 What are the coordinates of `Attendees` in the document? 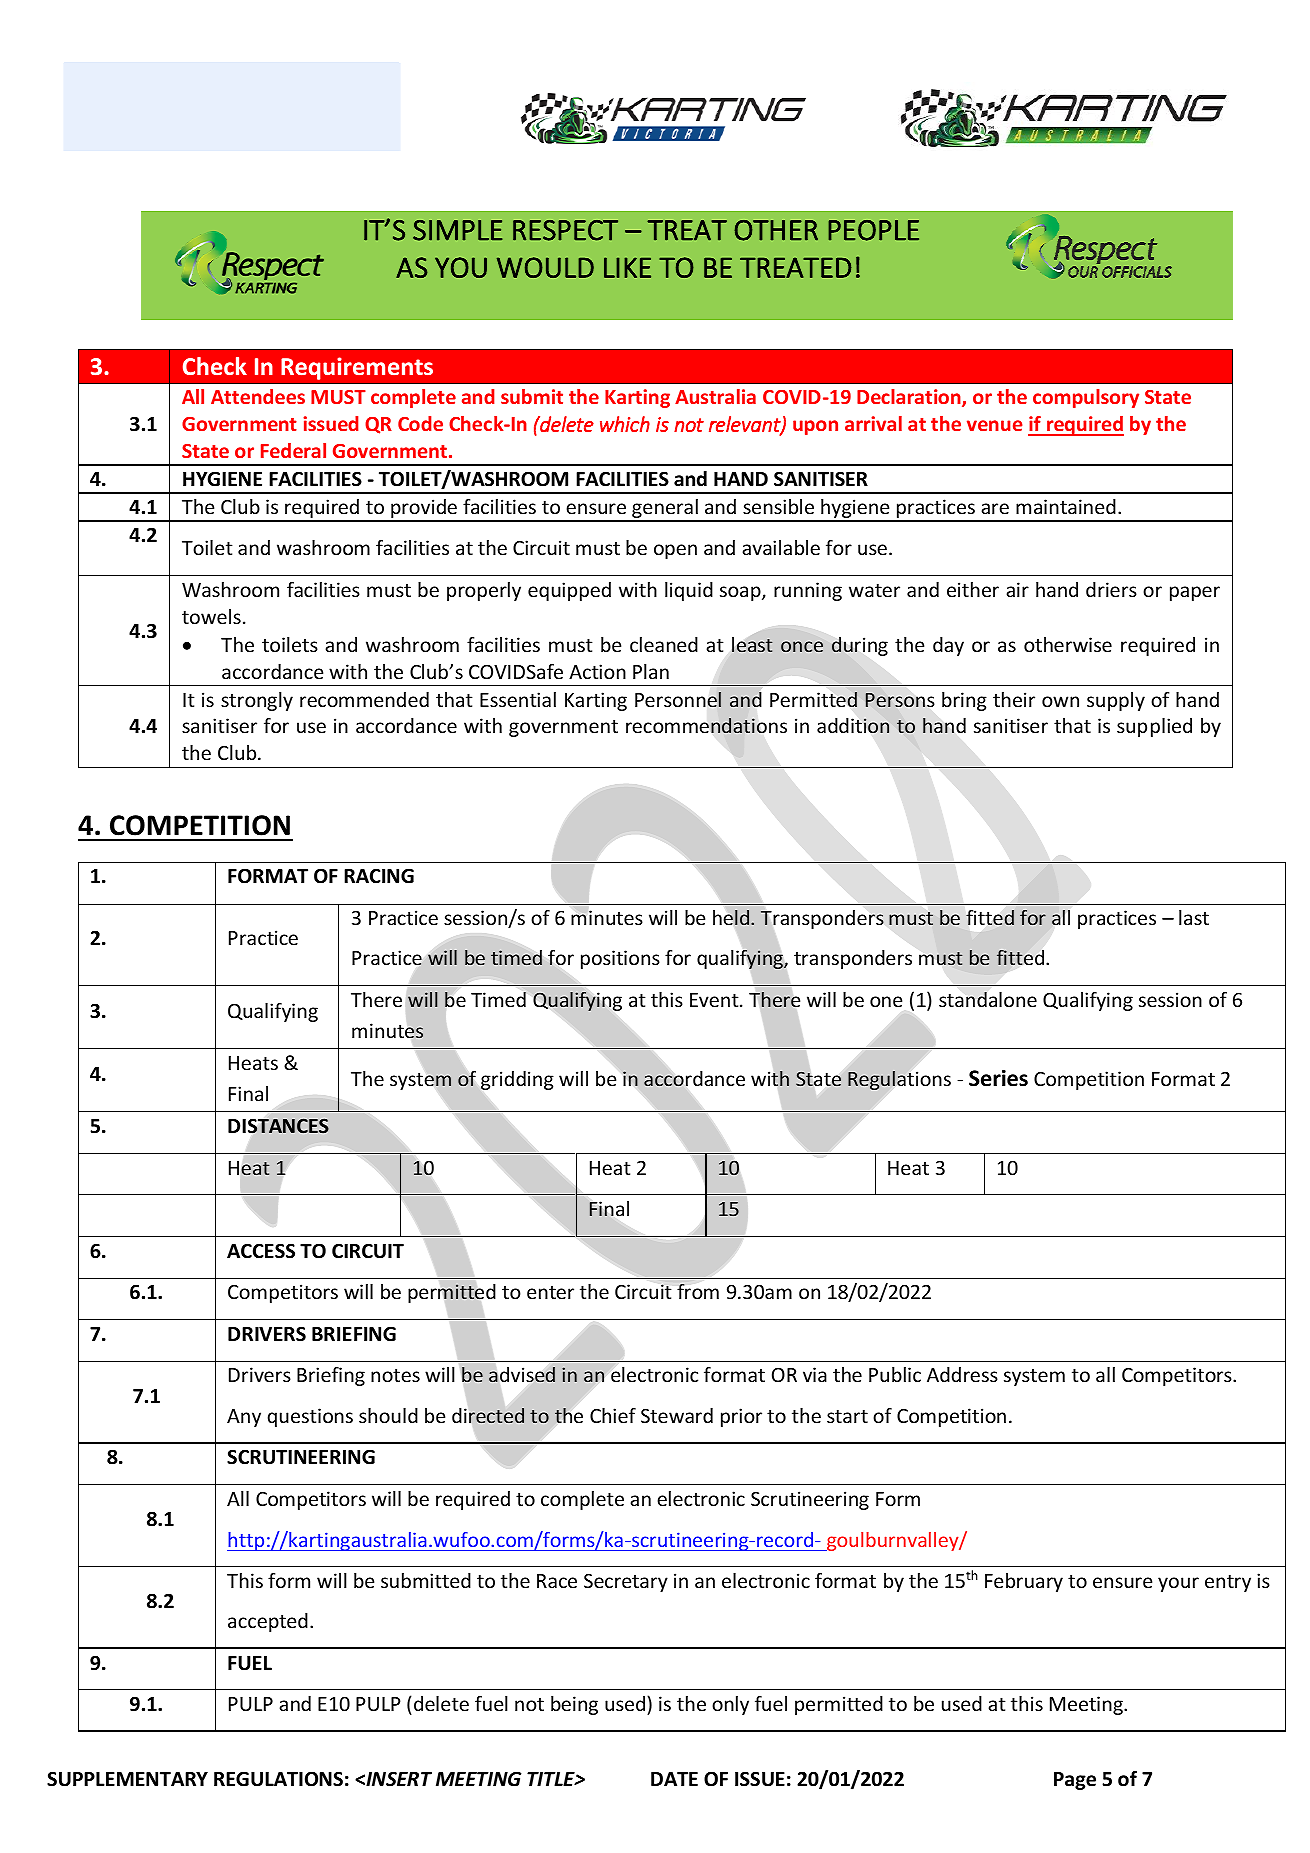 It's located at (258, 396).
